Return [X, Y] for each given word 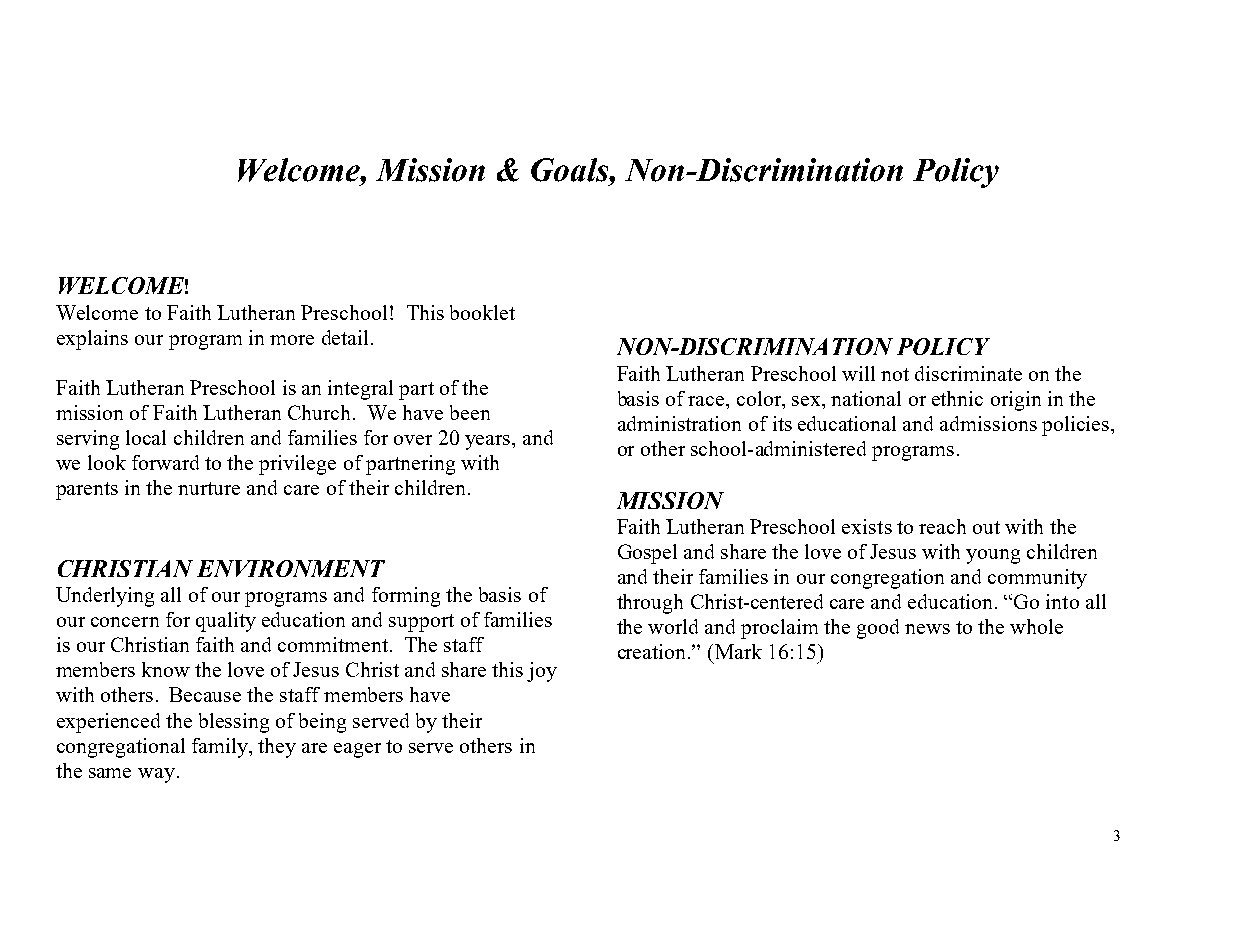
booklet [482, 312]
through [650, 604]
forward [165, 462]
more [292, 340]
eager [357, 750]
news [927, 629]
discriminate [968, 373]
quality [226, 622]
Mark [737, 651]
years [489, 442]
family [221, 748]
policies [1077, 426]
